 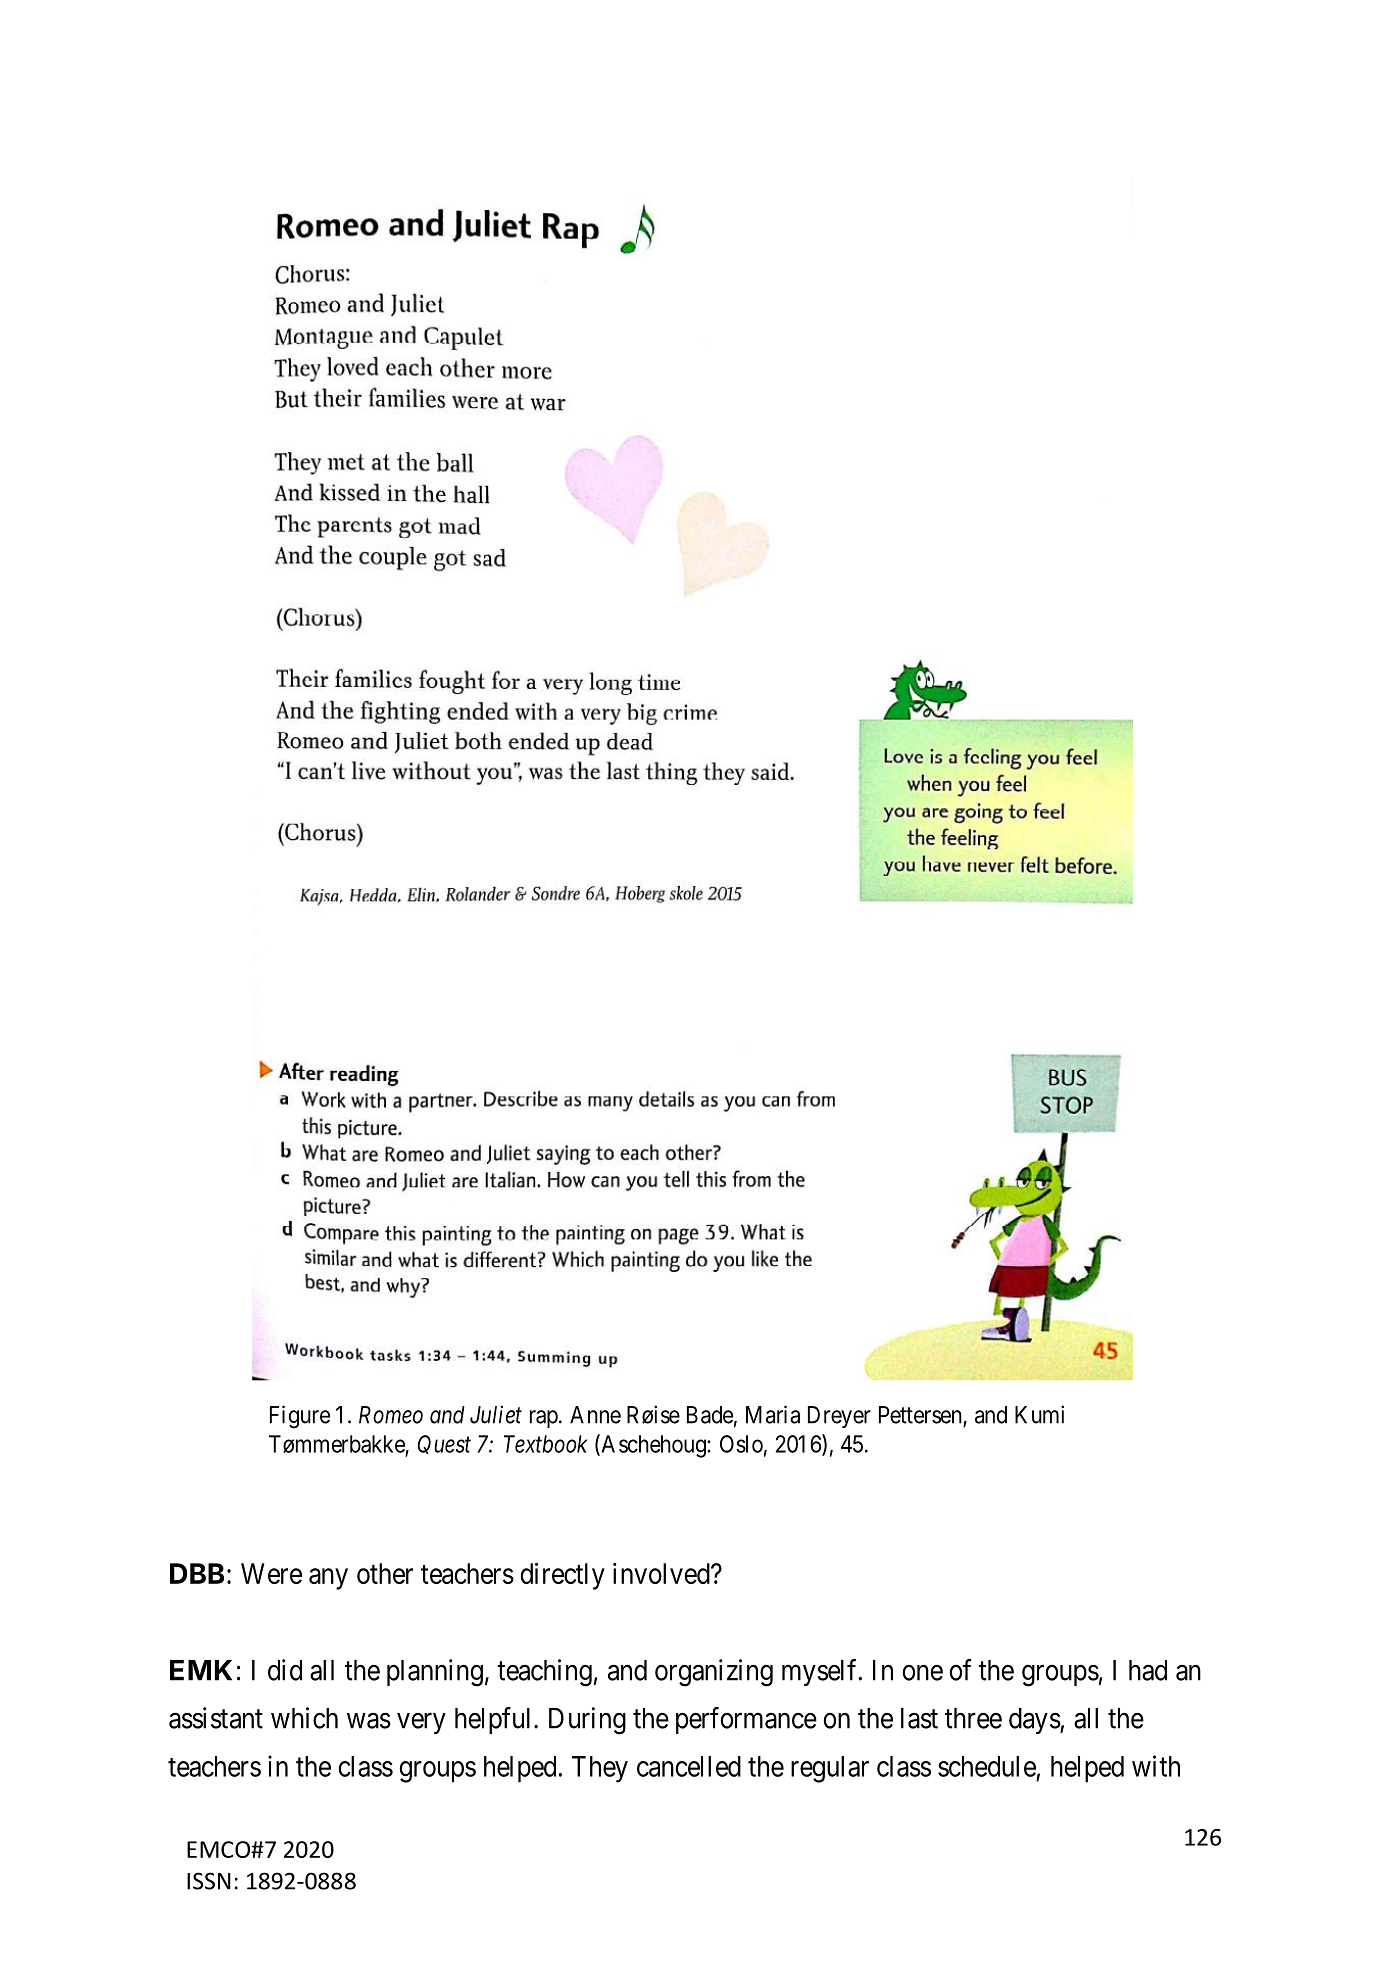 I want to click on organizing, so click(x=714, y=1673).
